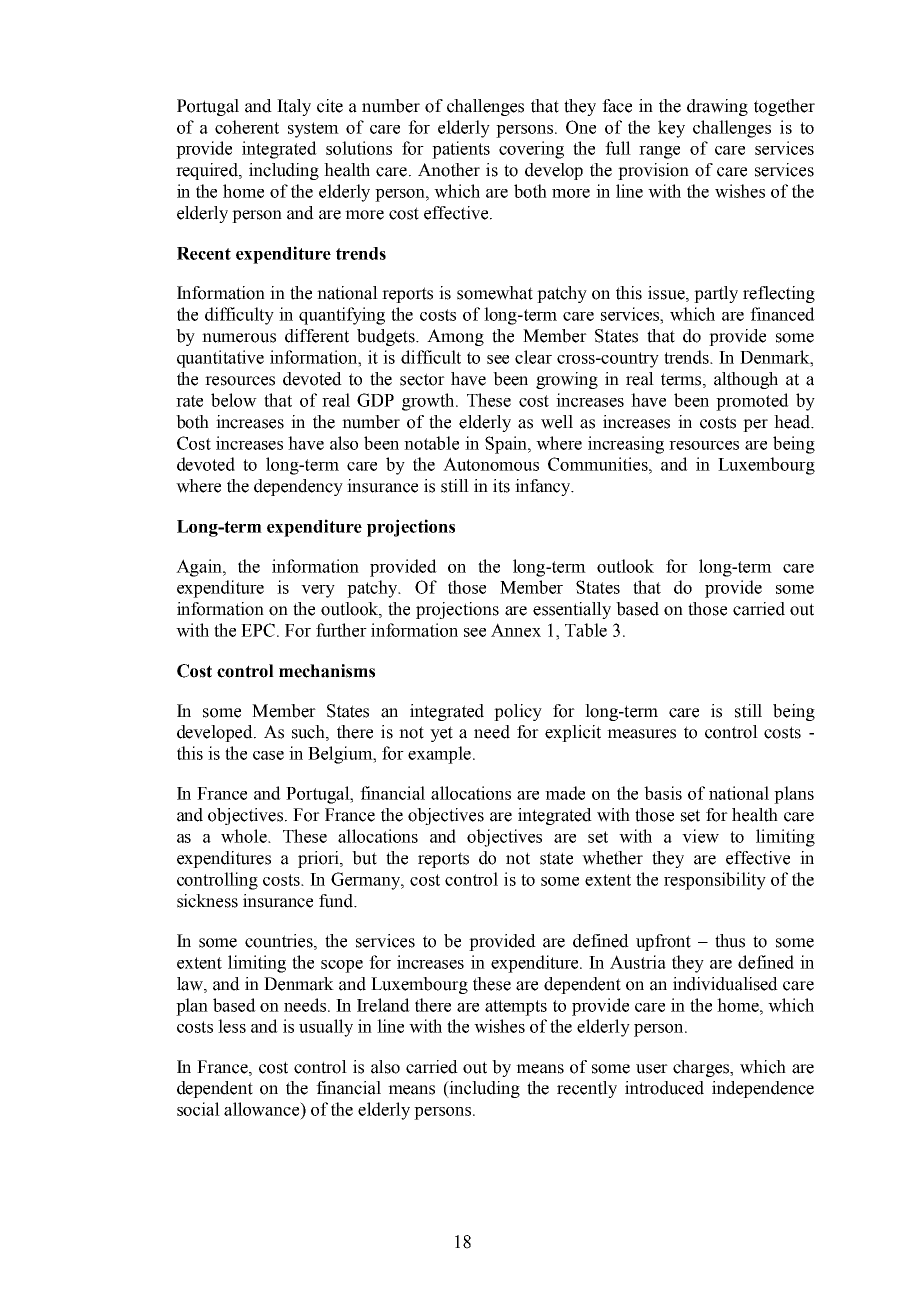 Image resolution: width=924 pixels, height=1308 pixels. What do you see at coordinates (516, 1008) in the screenshot?
I see `attempts` at bounding box center [516, 1008].
